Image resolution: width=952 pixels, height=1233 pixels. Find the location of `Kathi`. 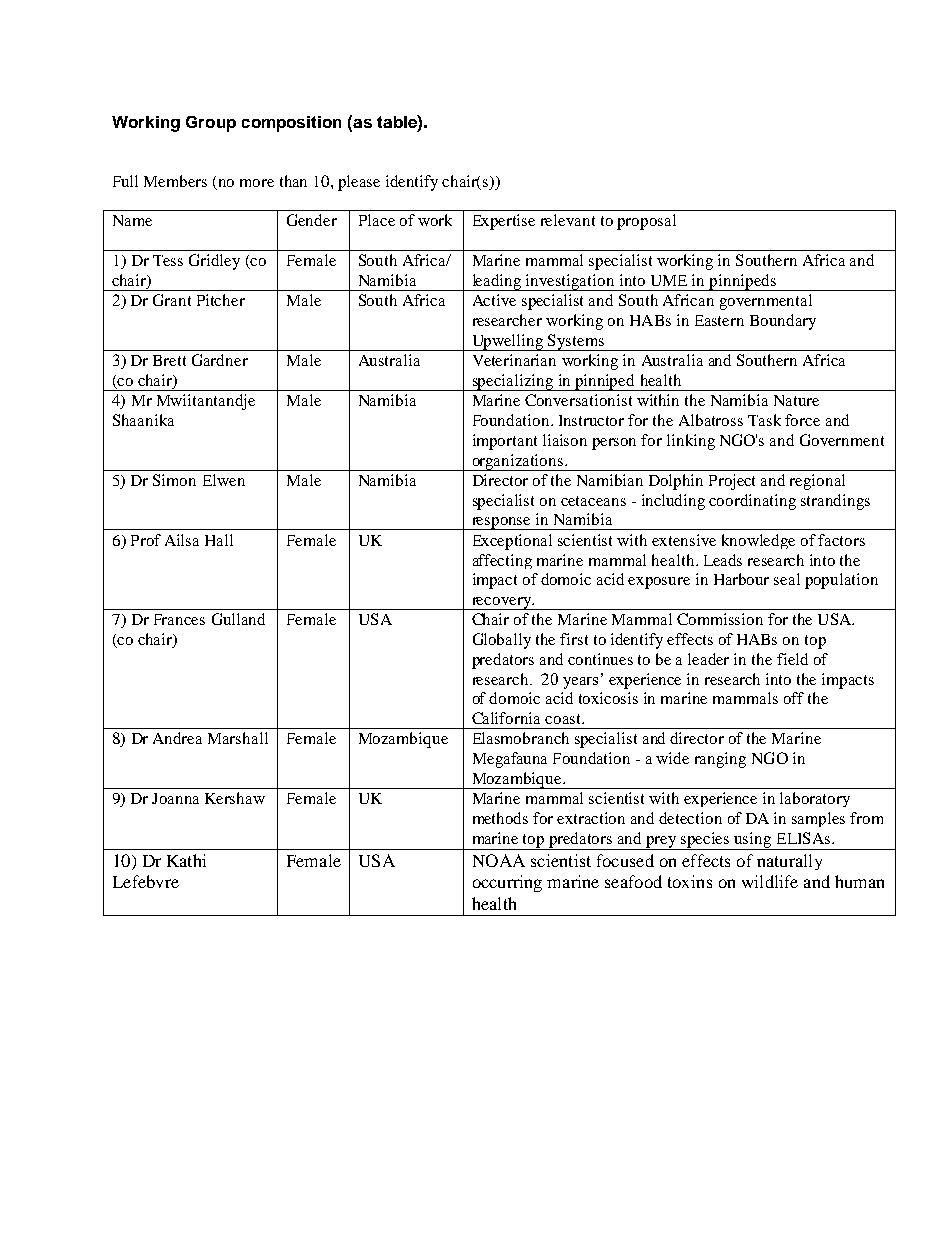

Kathi is located at coordinates (186, 860).
